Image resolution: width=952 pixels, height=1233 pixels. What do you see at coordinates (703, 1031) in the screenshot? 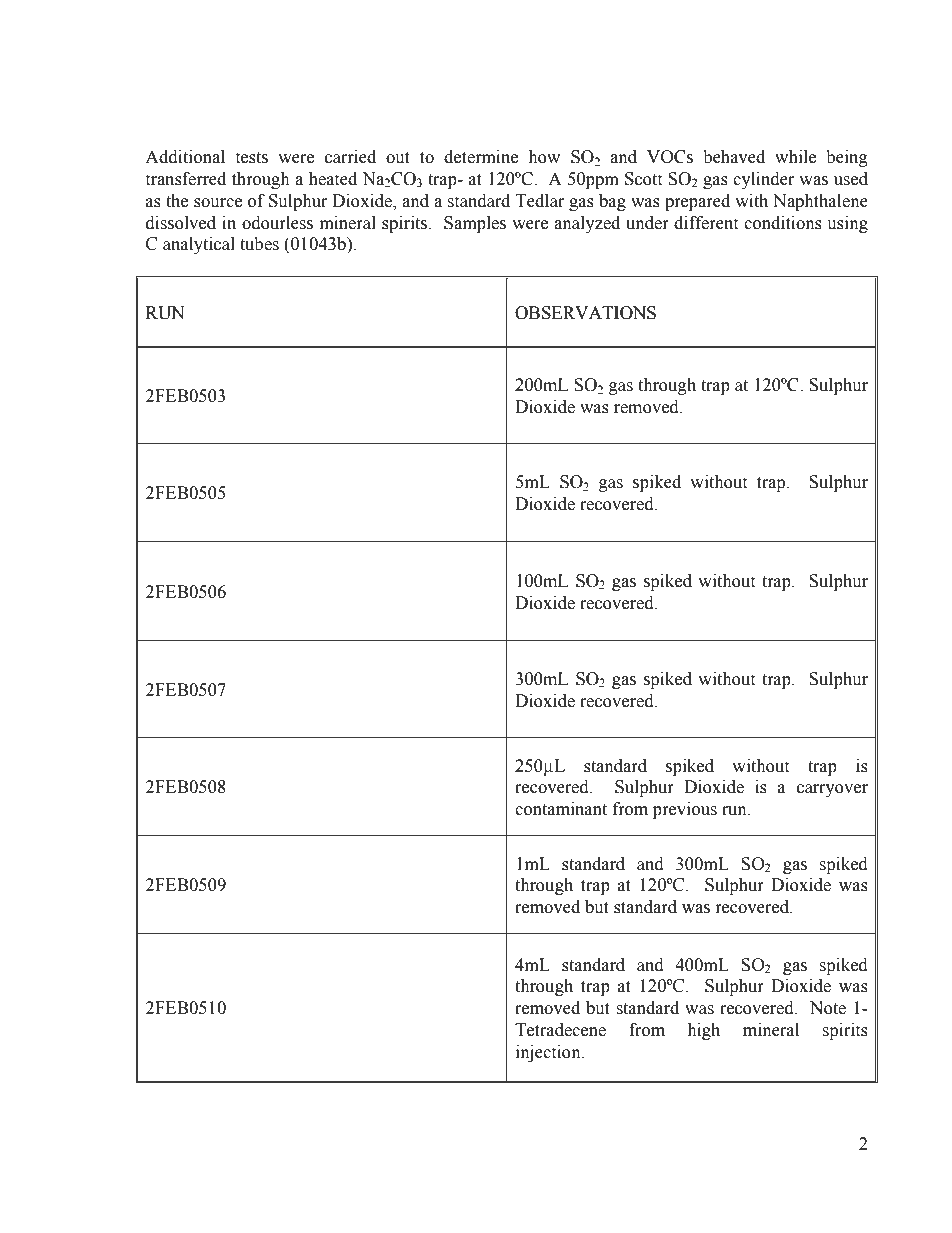
I see `high` at bounding box center [703, 1031].
